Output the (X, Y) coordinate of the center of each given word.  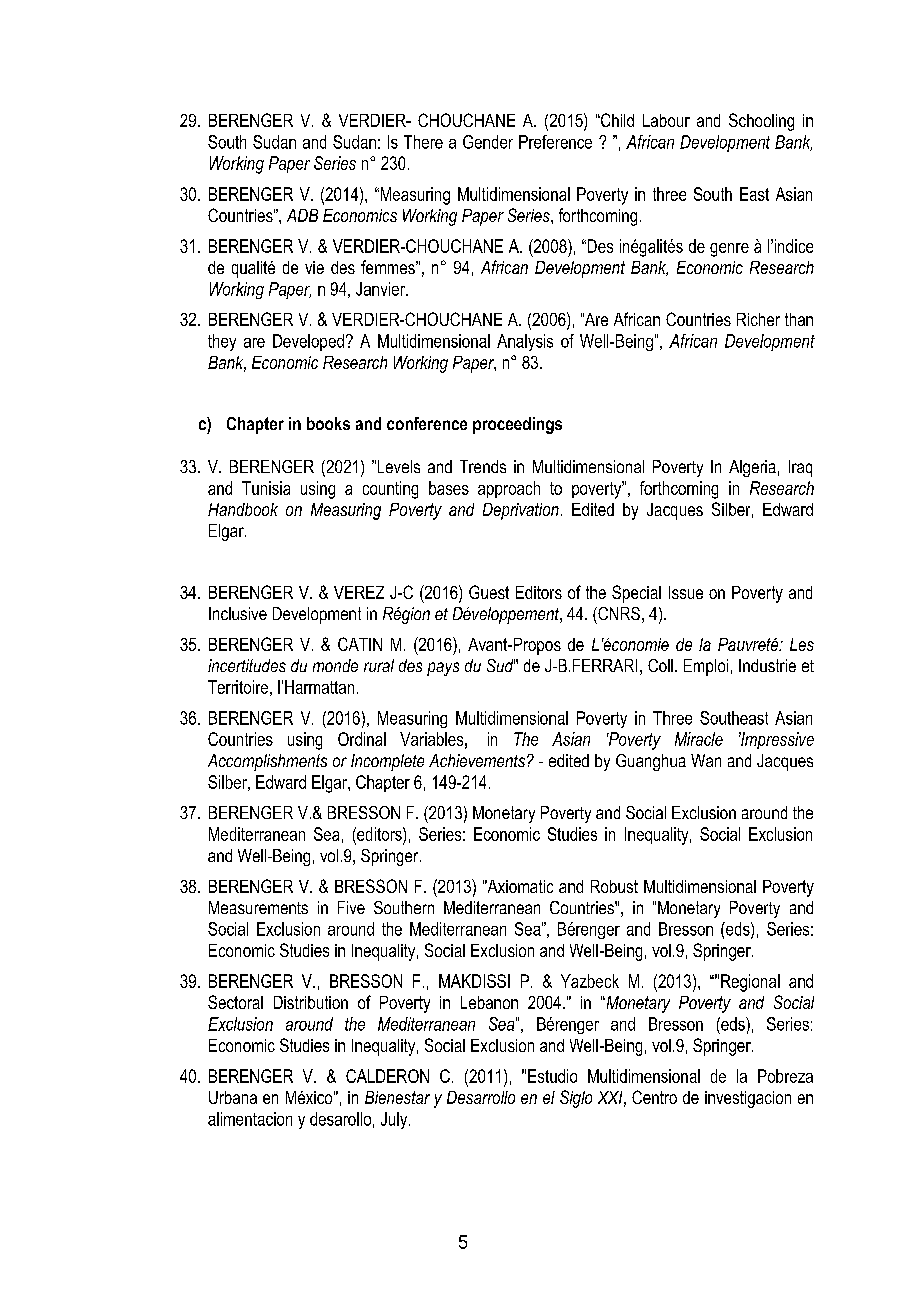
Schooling (761, 122)
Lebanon (489, 1002)
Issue (686, 592)
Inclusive (238, 613)
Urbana (233, 1097)
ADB (302, 215)
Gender (488, 142)
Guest (489, 592)
